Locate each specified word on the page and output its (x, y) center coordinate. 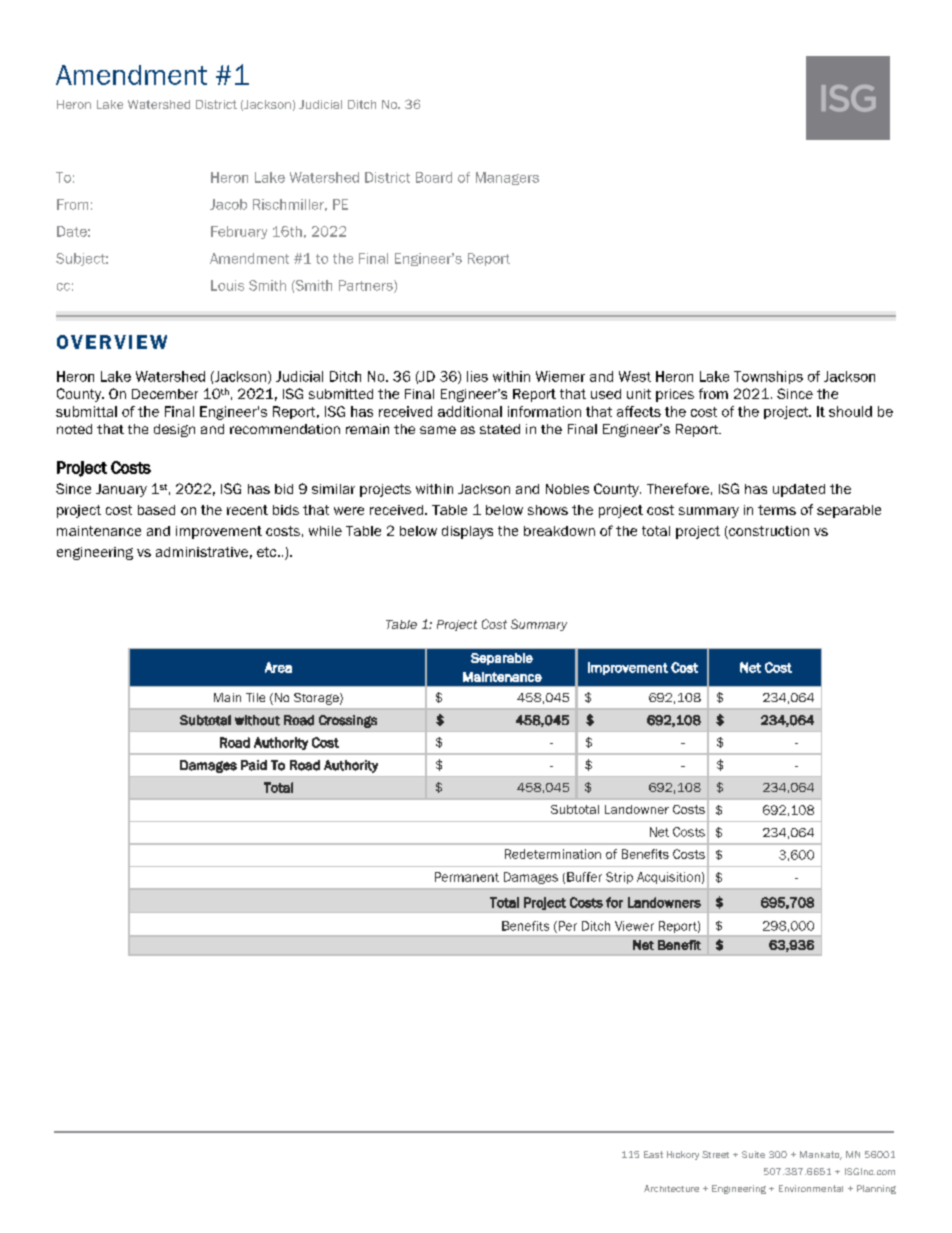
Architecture (671, 1188)
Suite (753, 1154)
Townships (768, 377)
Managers (507, 178)
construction (768, 532)
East (653, 1154)
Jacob (228, 204)
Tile (255, 697)
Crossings (348, 721)
